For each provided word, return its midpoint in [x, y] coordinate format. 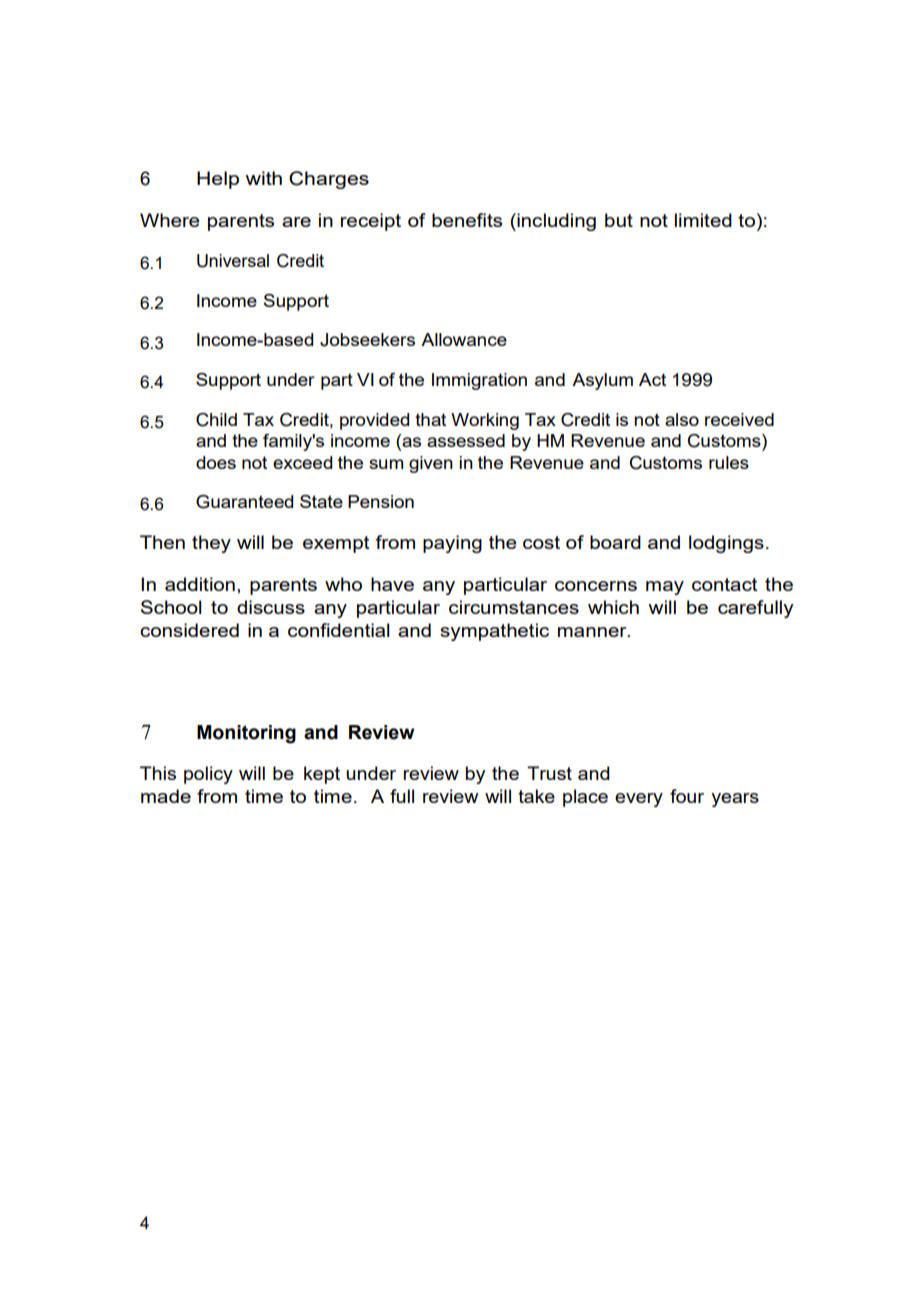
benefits [467, 220]
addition [200, 584]
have [392, 584]
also [682, 419]
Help [218, 180]
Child [216, 420]
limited [703, 220]
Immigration [479, 381]
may [665, 588]
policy [208, 775]
